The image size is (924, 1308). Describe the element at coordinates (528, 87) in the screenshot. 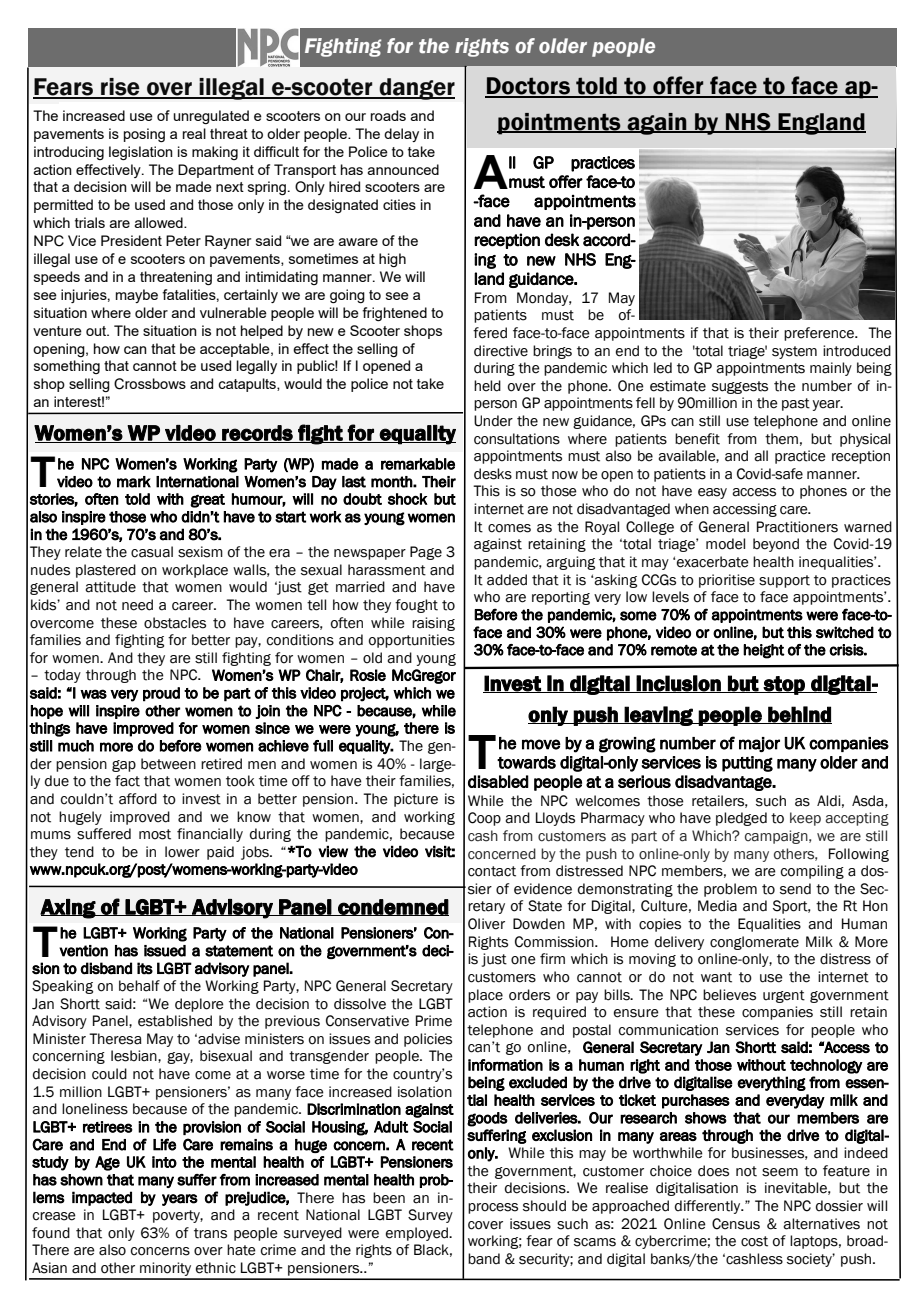

I see `Doctors` at that location.
